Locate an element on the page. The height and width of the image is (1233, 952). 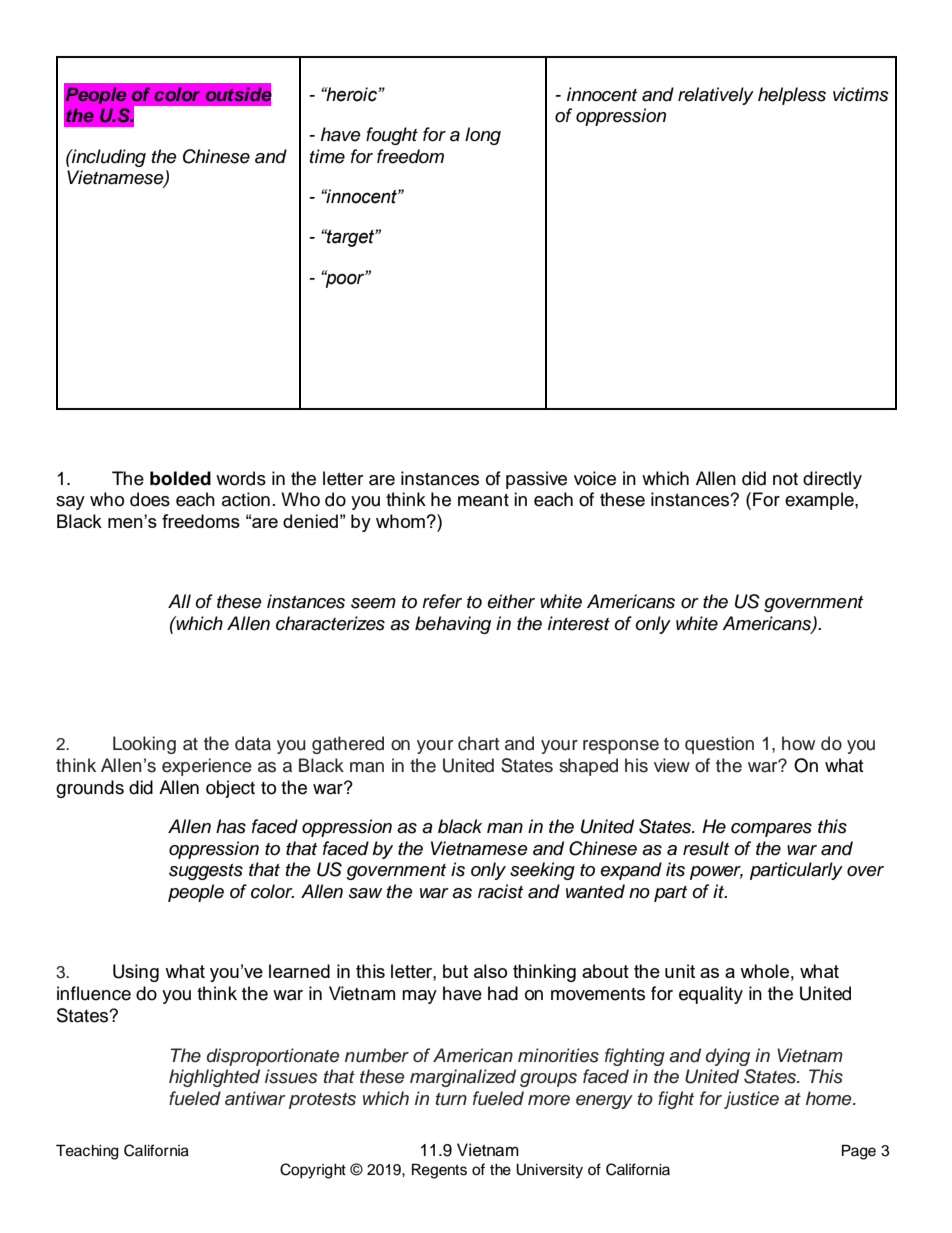
long is located at coordinates (483, 136).
